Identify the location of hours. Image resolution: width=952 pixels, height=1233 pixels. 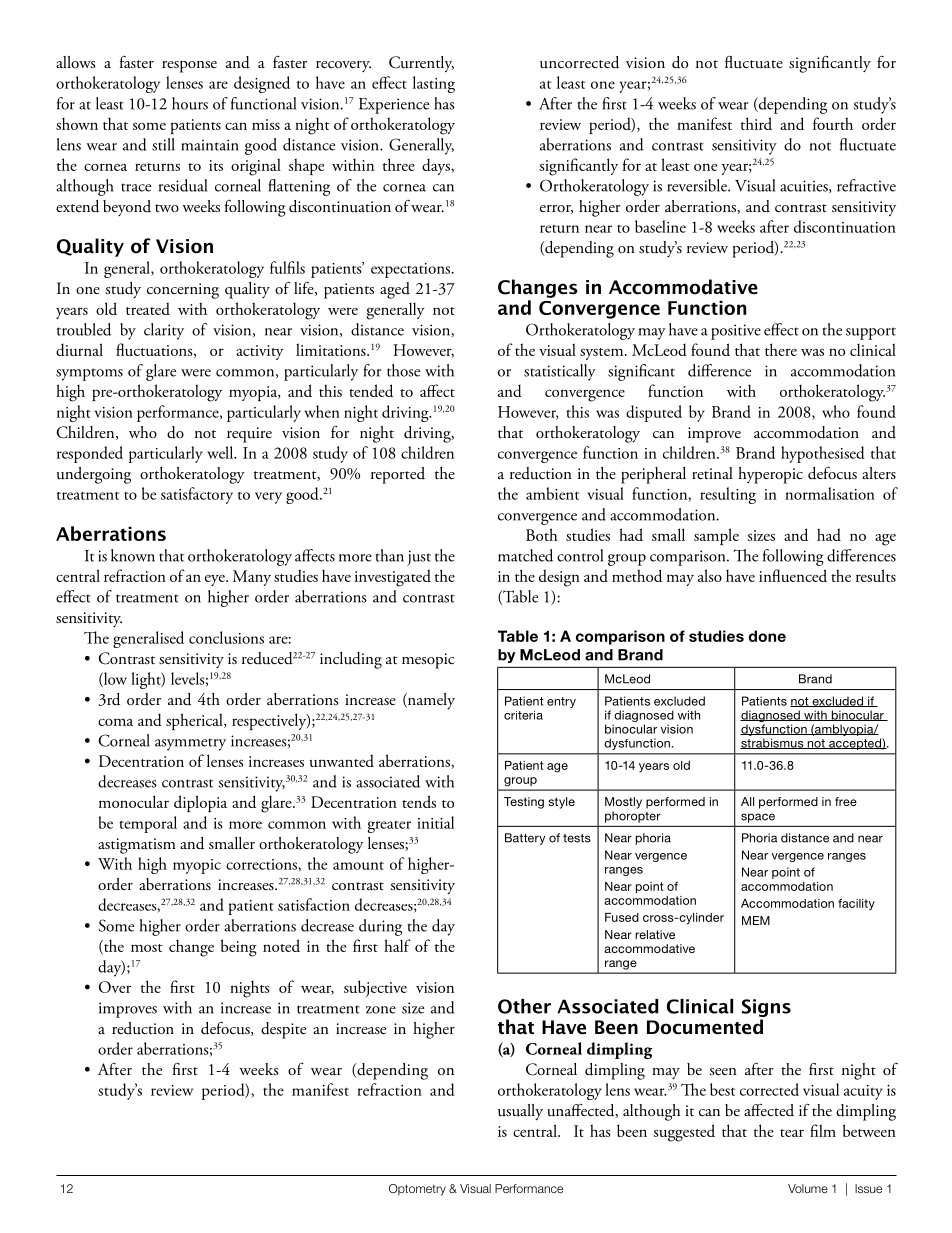
(190, 103).
